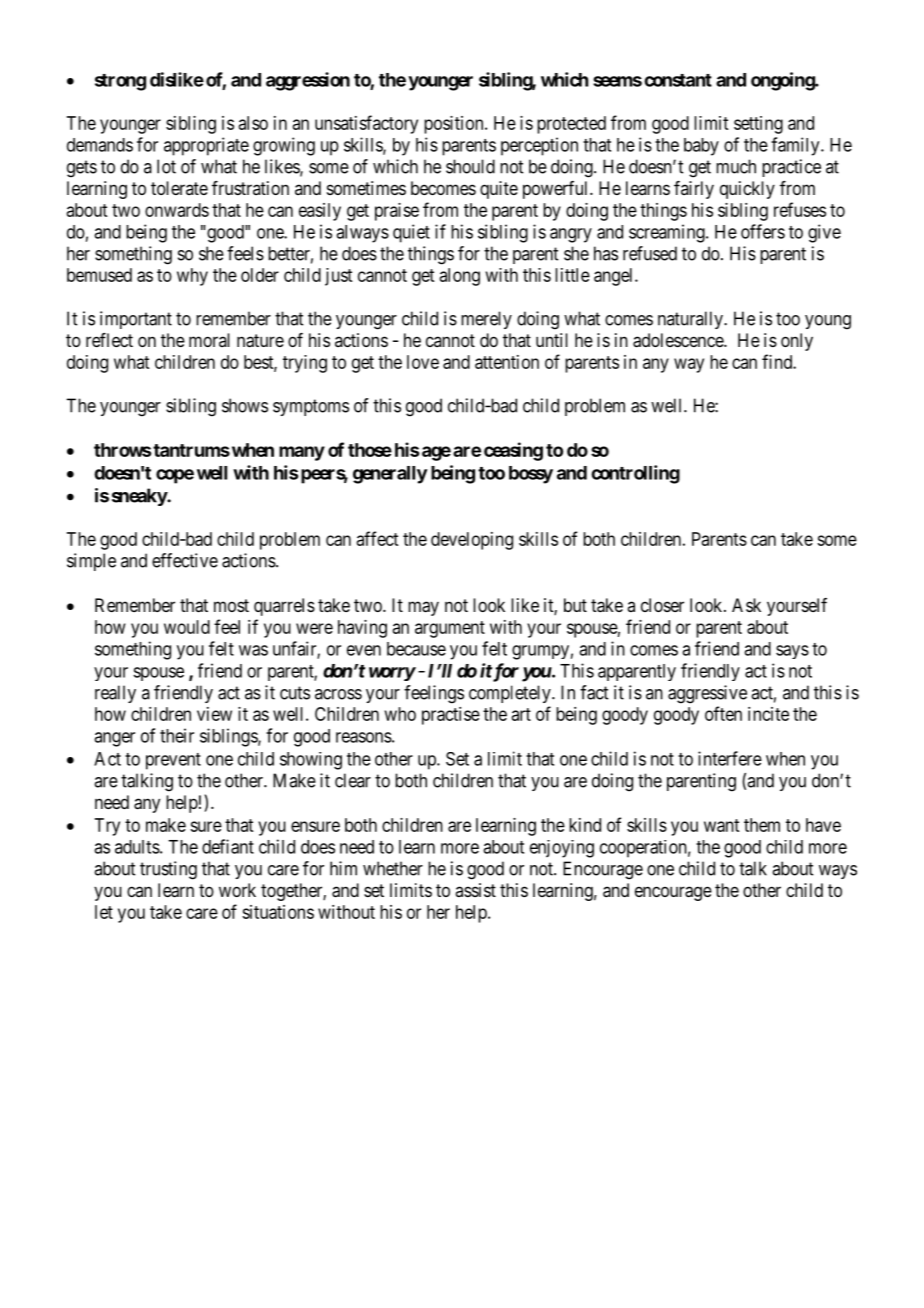 The height and width of the screenshot is (1308, 924). Describe the element at coordinates (455, 125) in the screenshot. I see `position` at that location.
